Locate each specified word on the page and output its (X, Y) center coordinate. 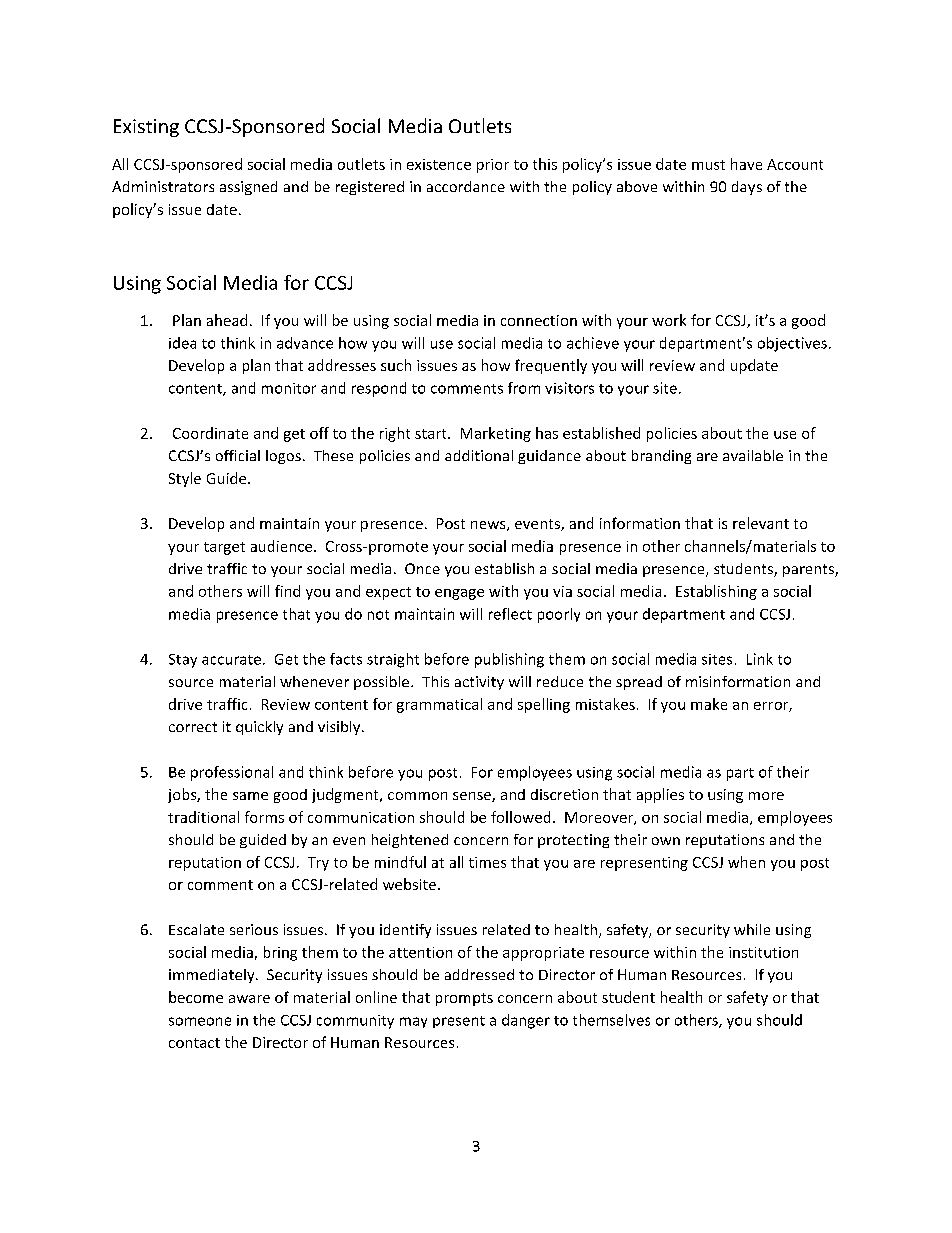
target (224, 548)
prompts (464, 999)
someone (200, 1021)
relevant (761, 523)
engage (459, 594)
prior (493, 166)
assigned (248, 188)
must (708, 165)
